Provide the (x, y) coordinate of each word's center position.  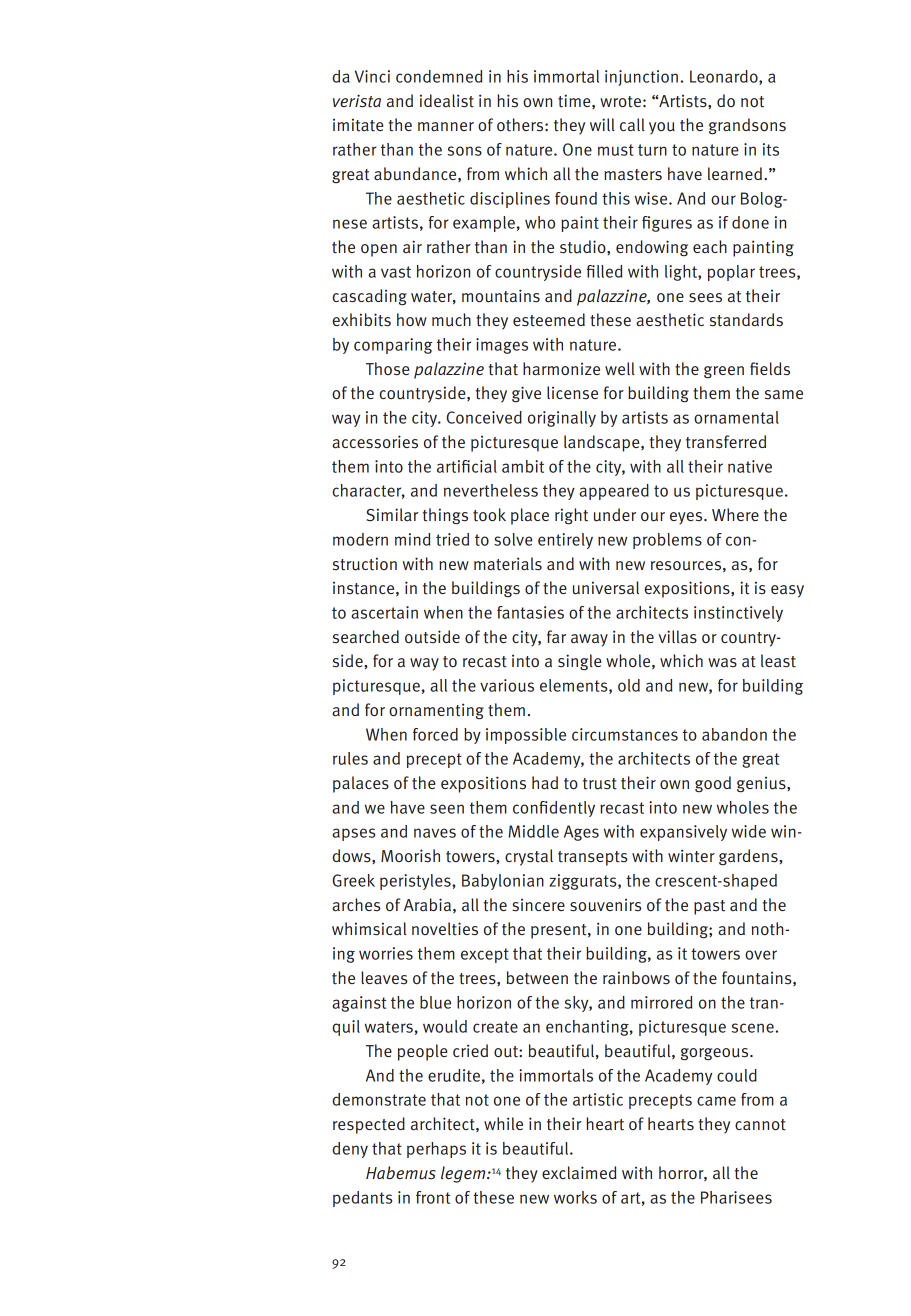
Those (388, 369)
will (602, 124)
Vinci (372, 76)
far (556, 636)
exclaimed (579, 1173)
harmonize (561, 369)
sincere (538, 905)
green (724, 372)
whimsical (369, 929)
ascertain (384, 612)
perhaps (436, 1150)
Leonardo (725, 77)
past (709, 907)
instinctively (738, 614)
